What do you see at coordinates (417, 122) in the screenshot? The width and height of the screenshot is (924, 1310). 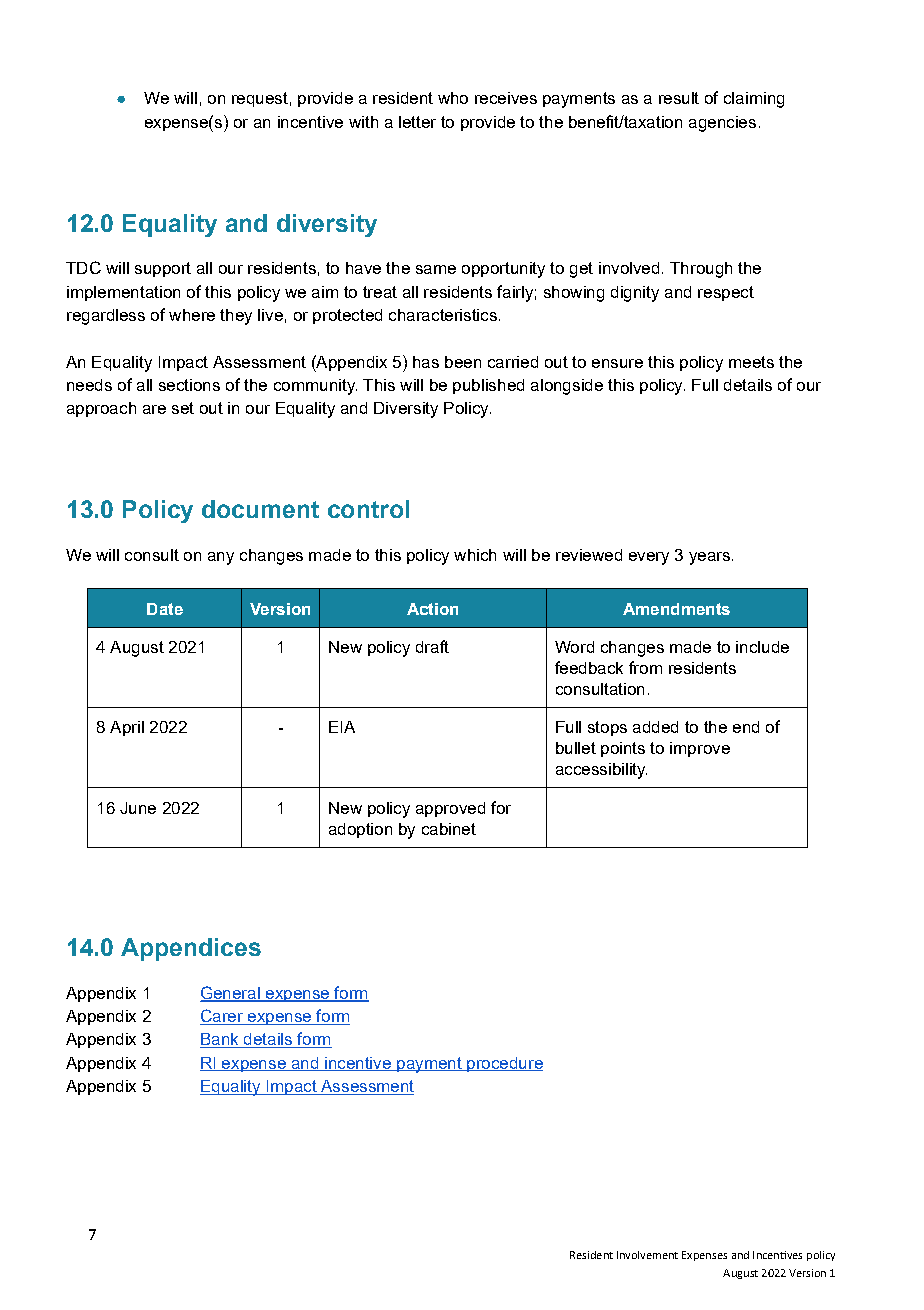 I see `letter` at bounding box center [417, 122].
